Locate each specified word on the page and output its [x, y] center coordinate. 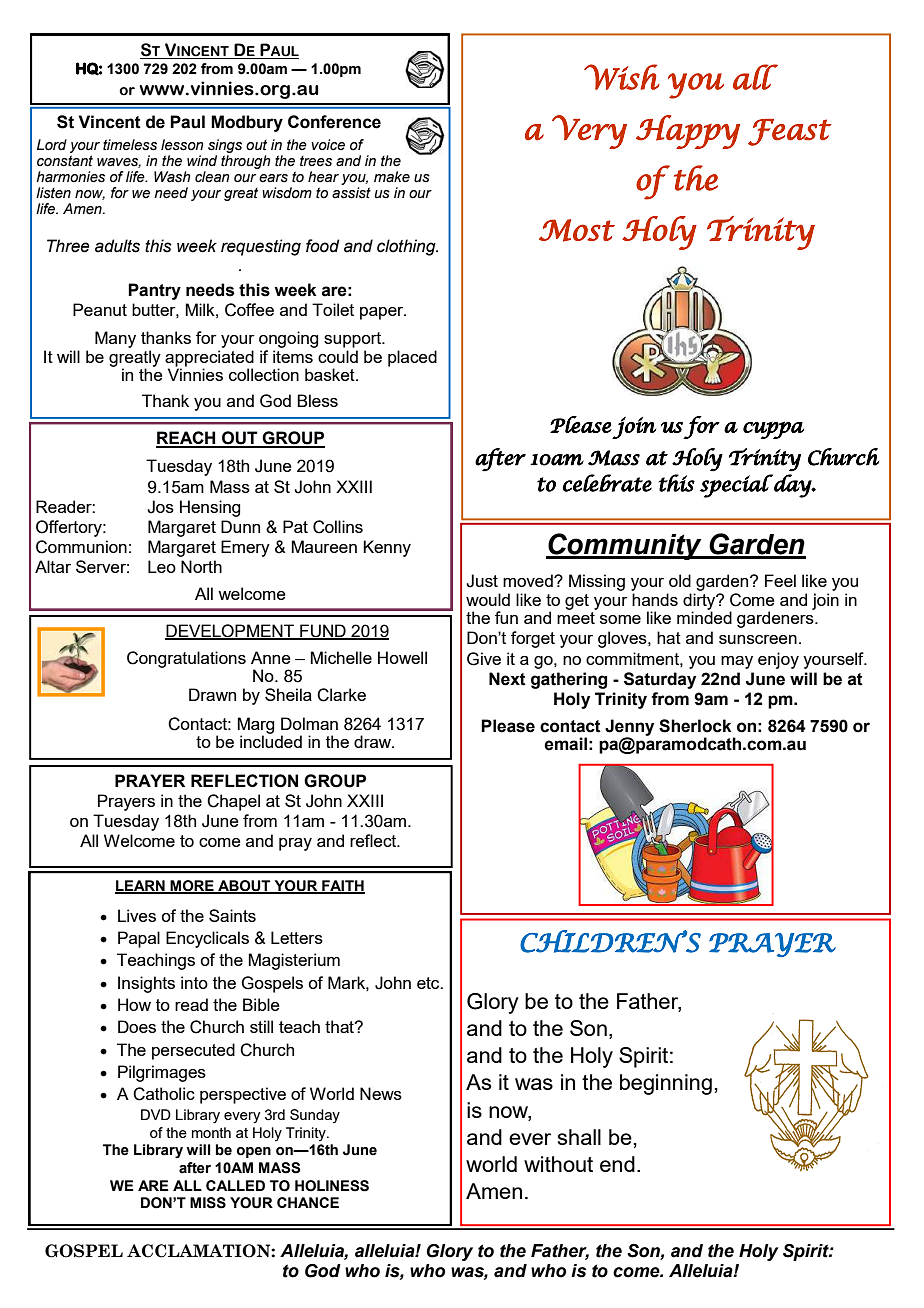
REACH [187, 439]
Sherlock [695, 726]
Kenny [387, 548]
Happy [688, 132]
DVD [156, 1114]
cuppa [773, 430]
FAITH [342, 886]
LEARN [141, 886]
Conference [334, 122]
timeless [130, 145]
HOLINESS [332, 1186]
